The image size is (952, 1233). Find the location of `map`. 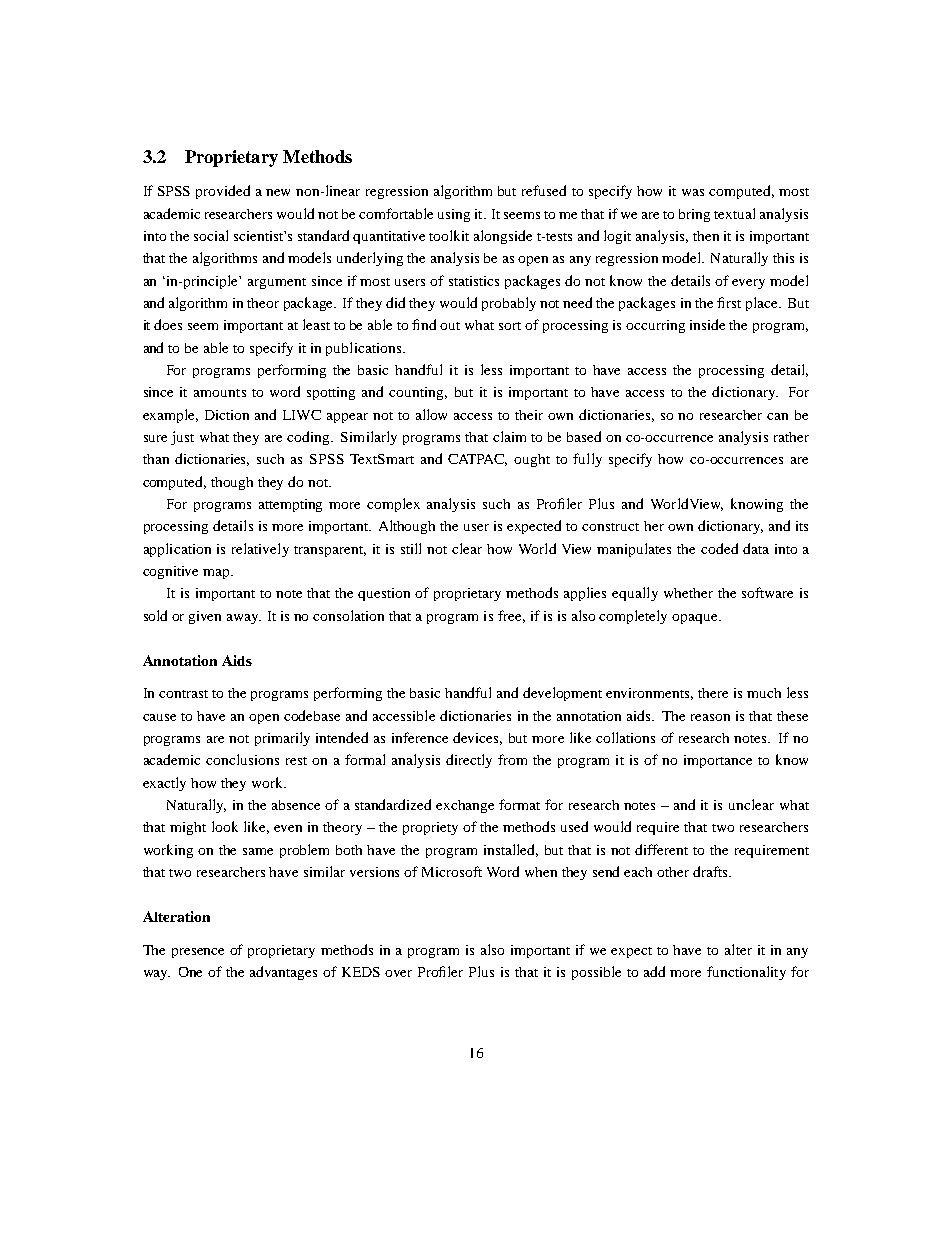

map is located at coordinates (217, 574).
